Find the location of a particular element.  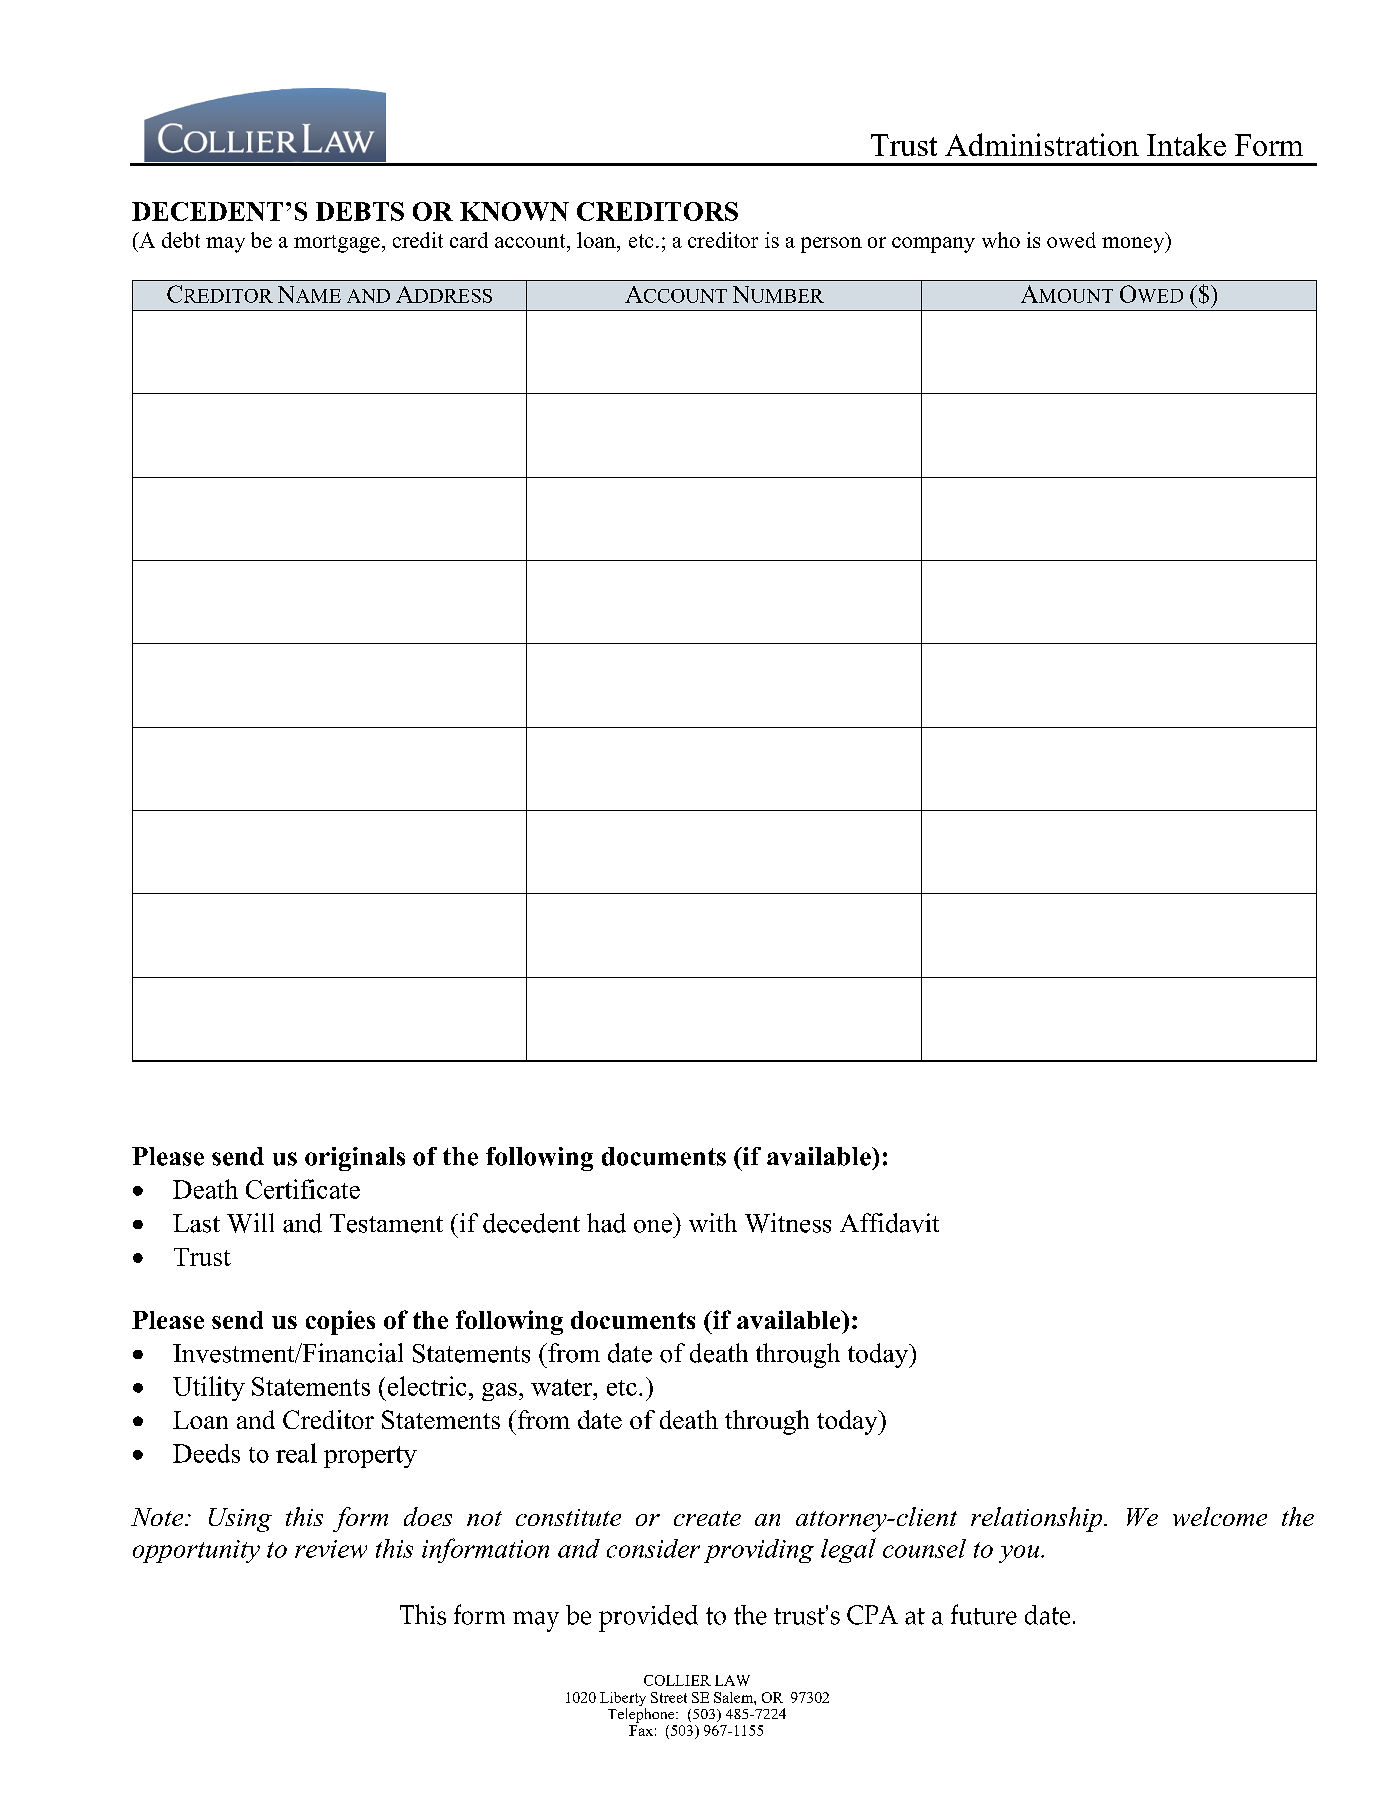

COLLIER is located at coordinates (677, 1680).
